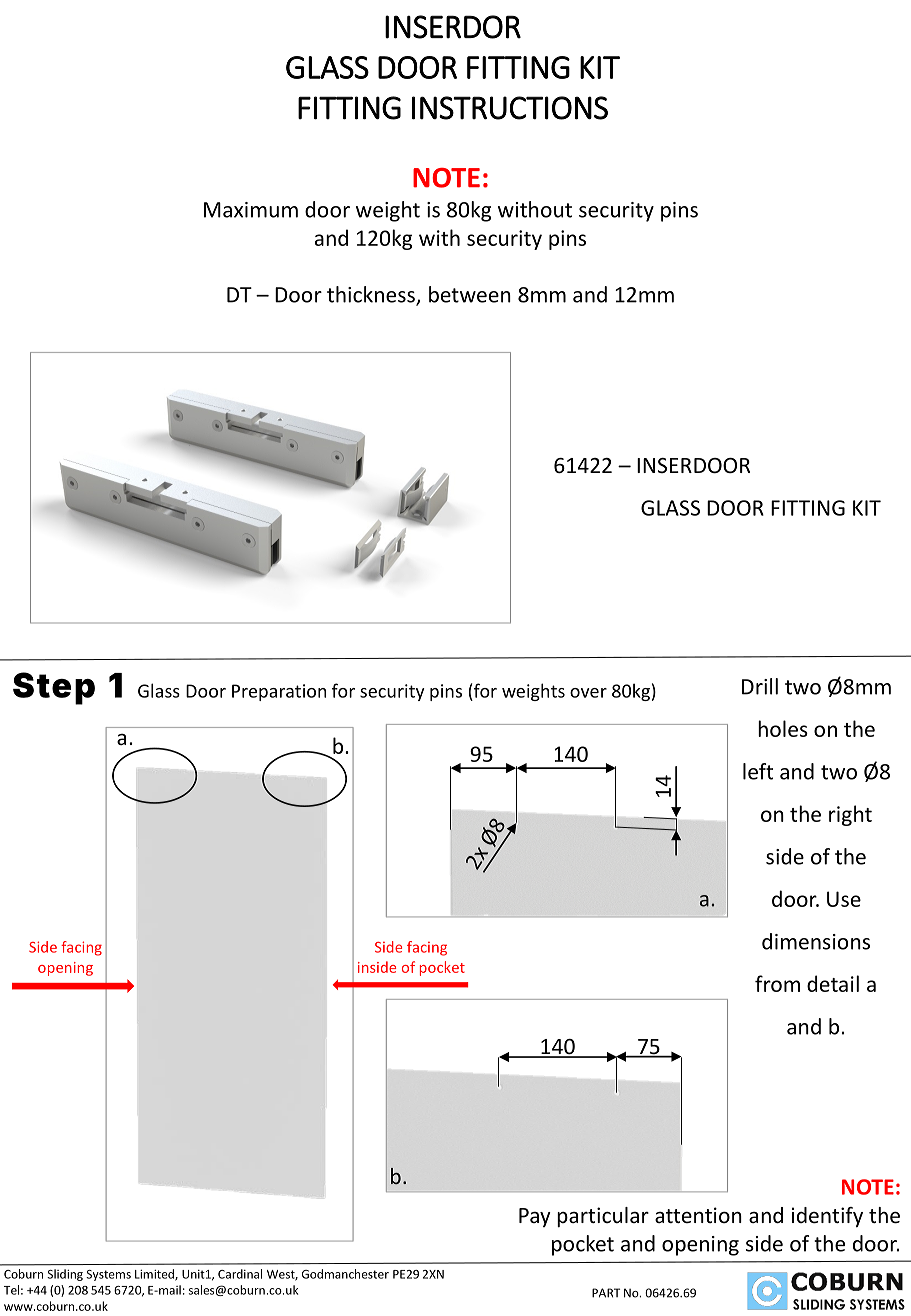  I want to click on Systems, so click(108, 1275).
